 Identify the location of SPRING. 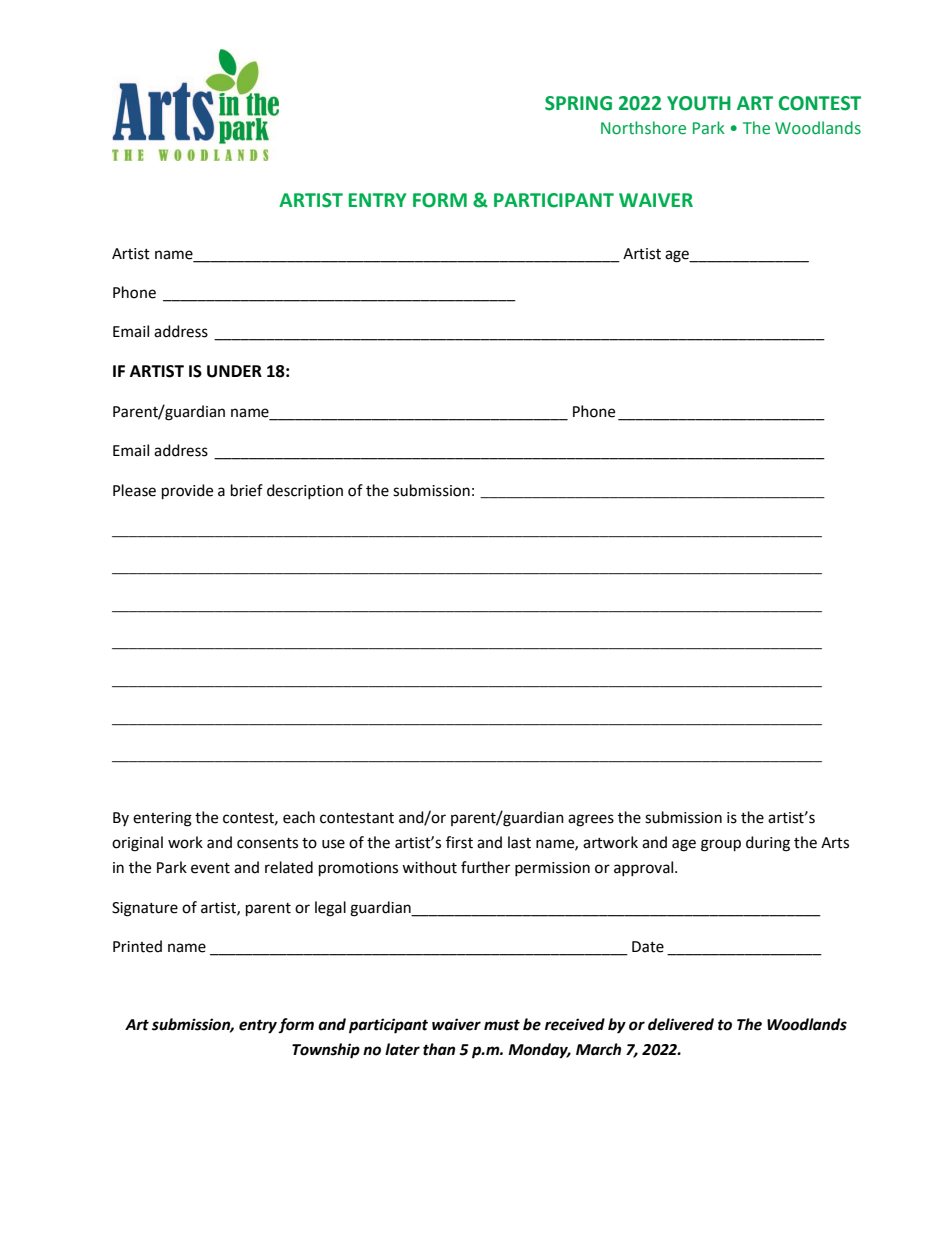
(578, 103).
